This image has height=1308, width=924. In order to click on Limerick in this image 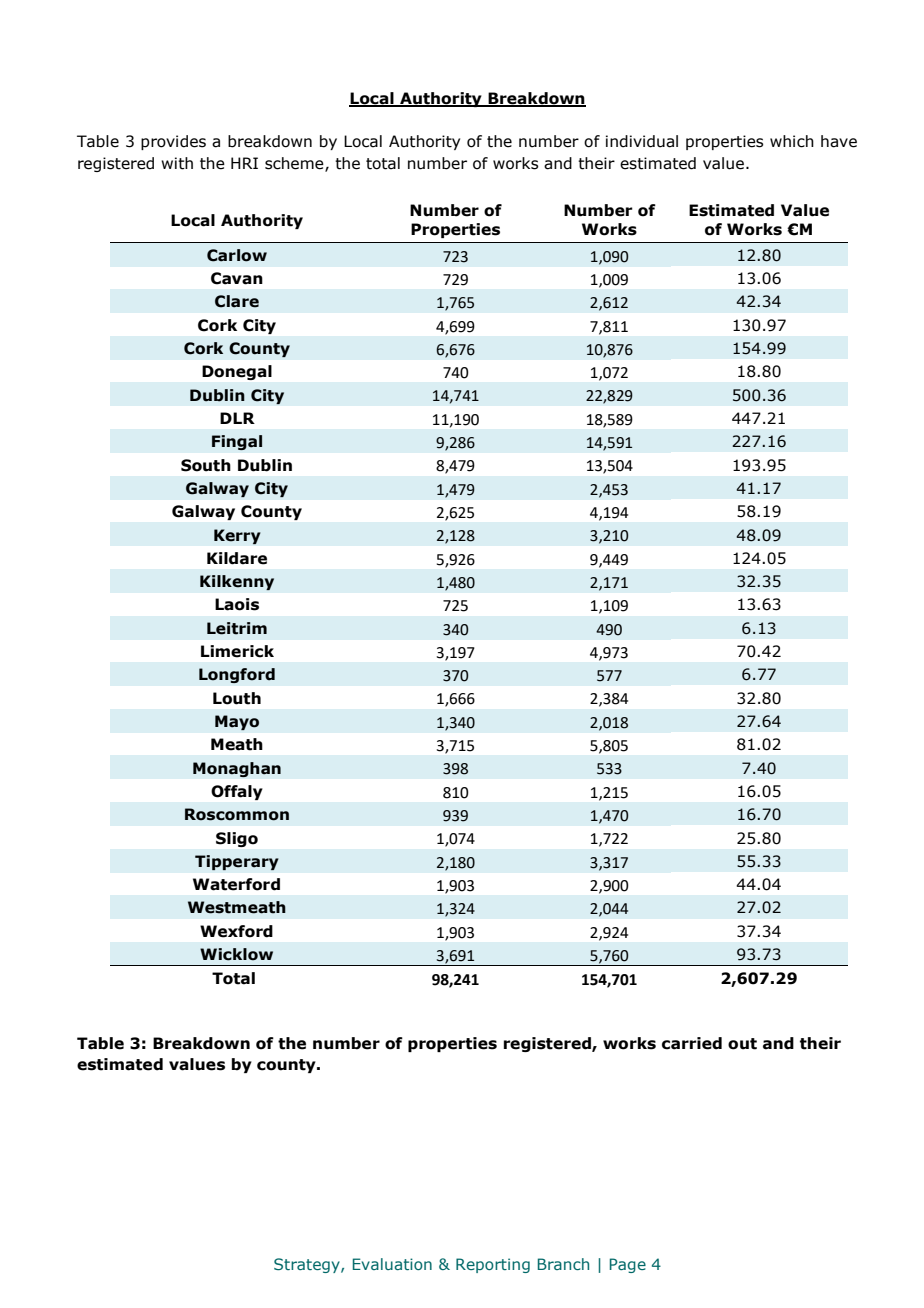, I will do `click(237, 651)`.
